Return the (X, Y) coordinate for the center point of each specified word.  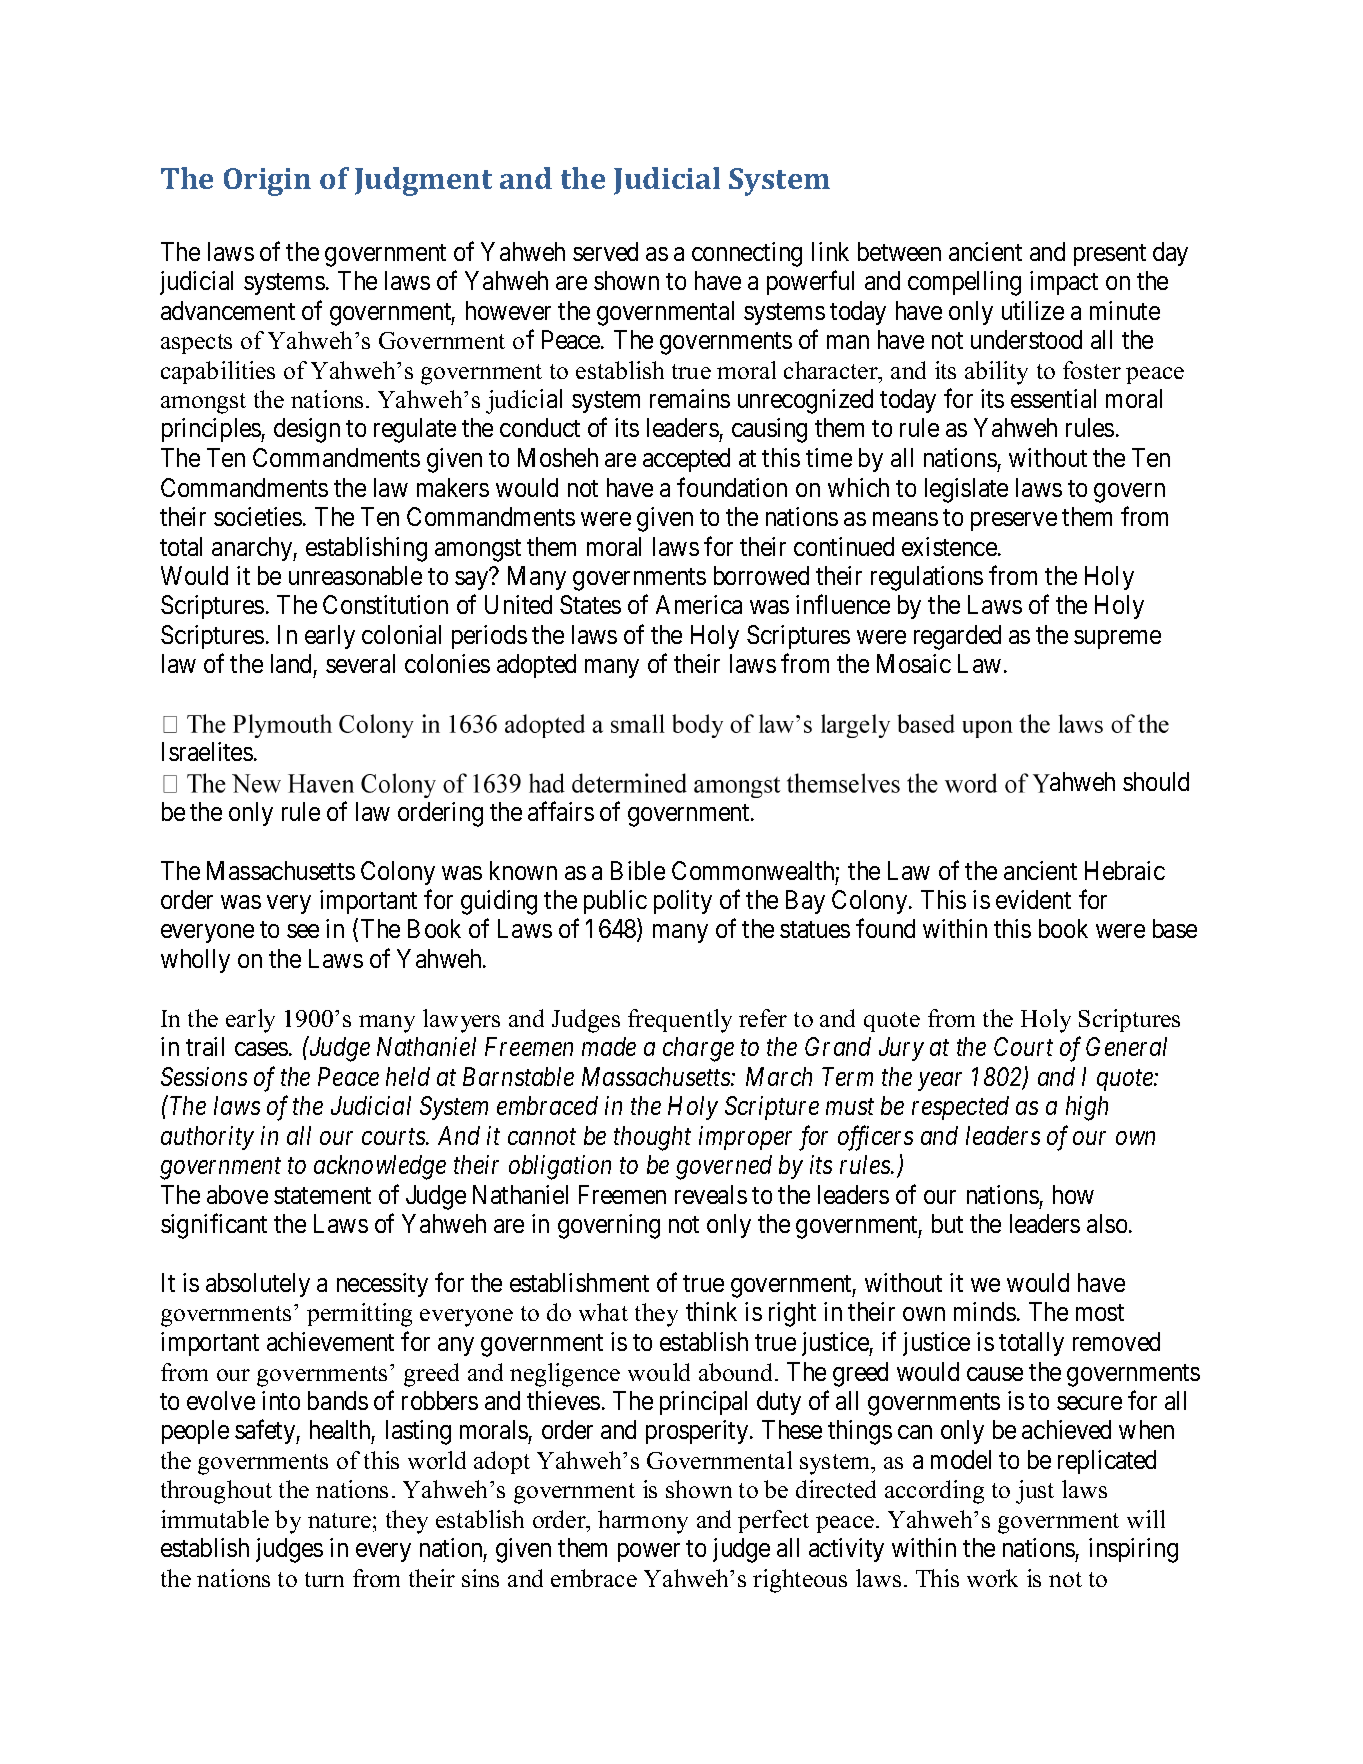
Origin (267, 182)
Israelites (207, 751)
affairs (561, 811)
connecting (747, 254)
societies (258, 516)
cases (261, 1049)
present (1110, 255)
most (1100, 1312)
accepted (686, 460)
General (1126, 1046)
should (1156, 781)
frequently (680, 1021)
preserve (1014, 521)
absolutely (258, 1285)
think (711, 1311)
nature (339, 1520)
